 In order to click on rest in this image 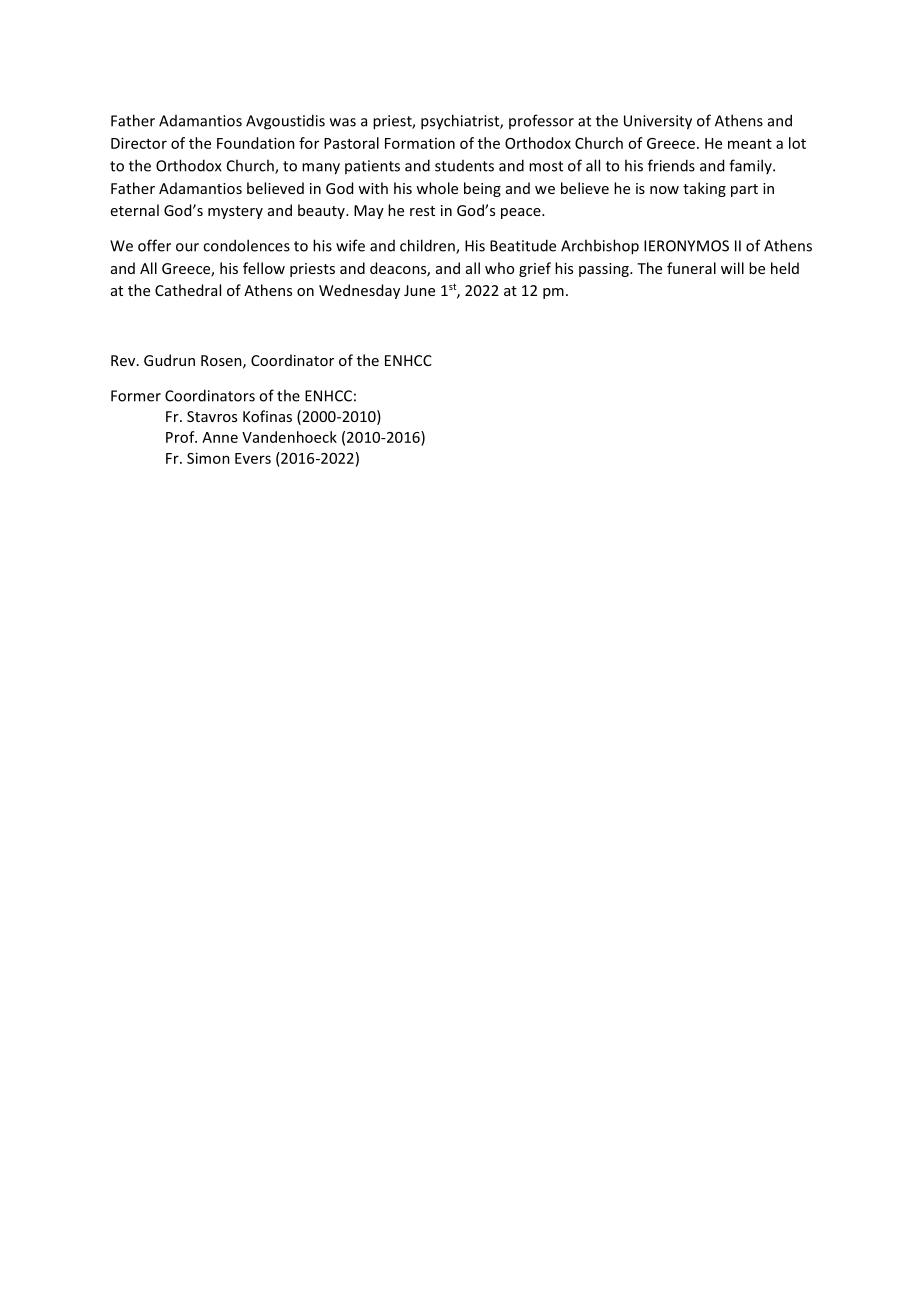, I will do `click(422, 211)`.
